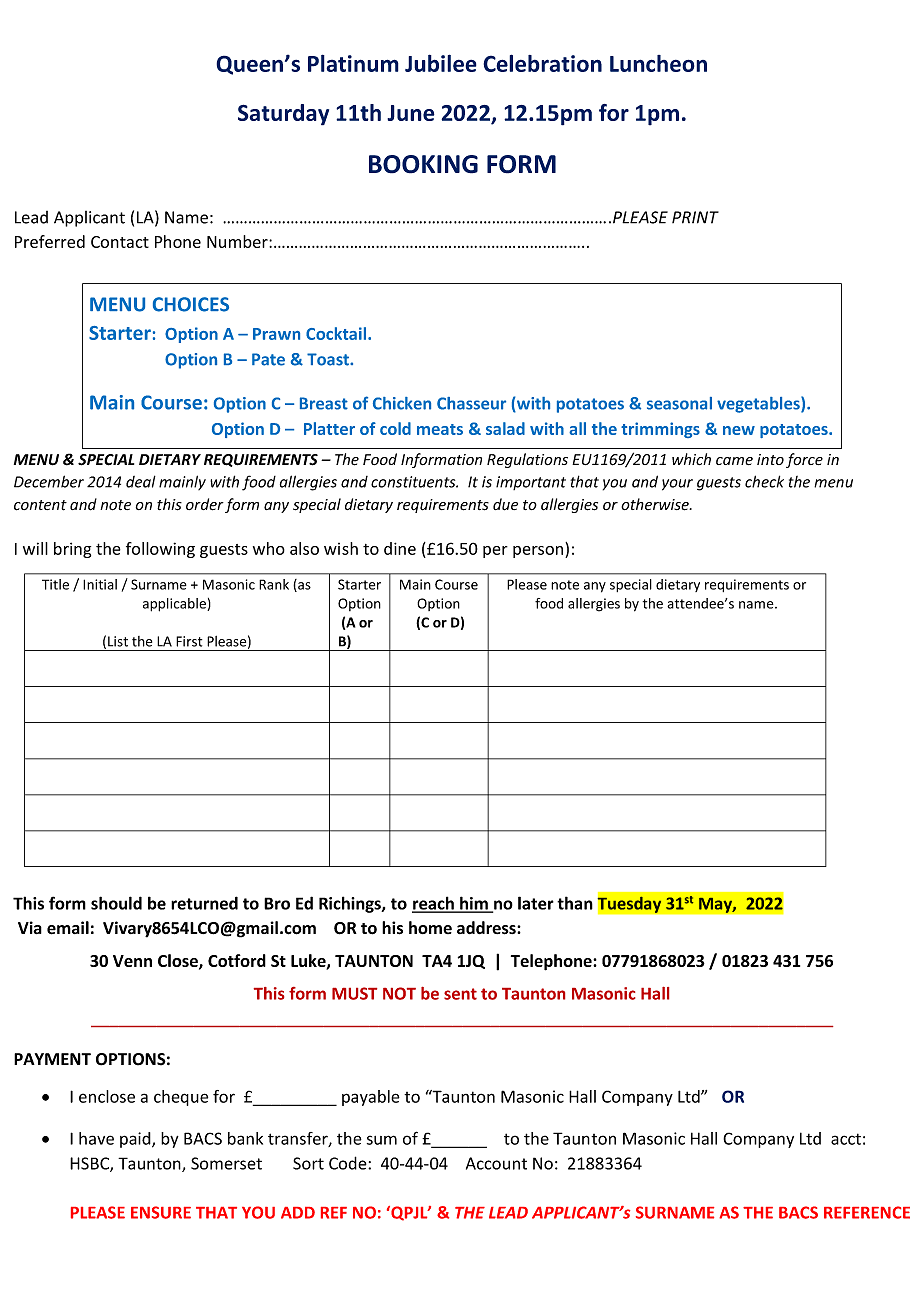  I want to click on Chicken, so click(402, 403).
